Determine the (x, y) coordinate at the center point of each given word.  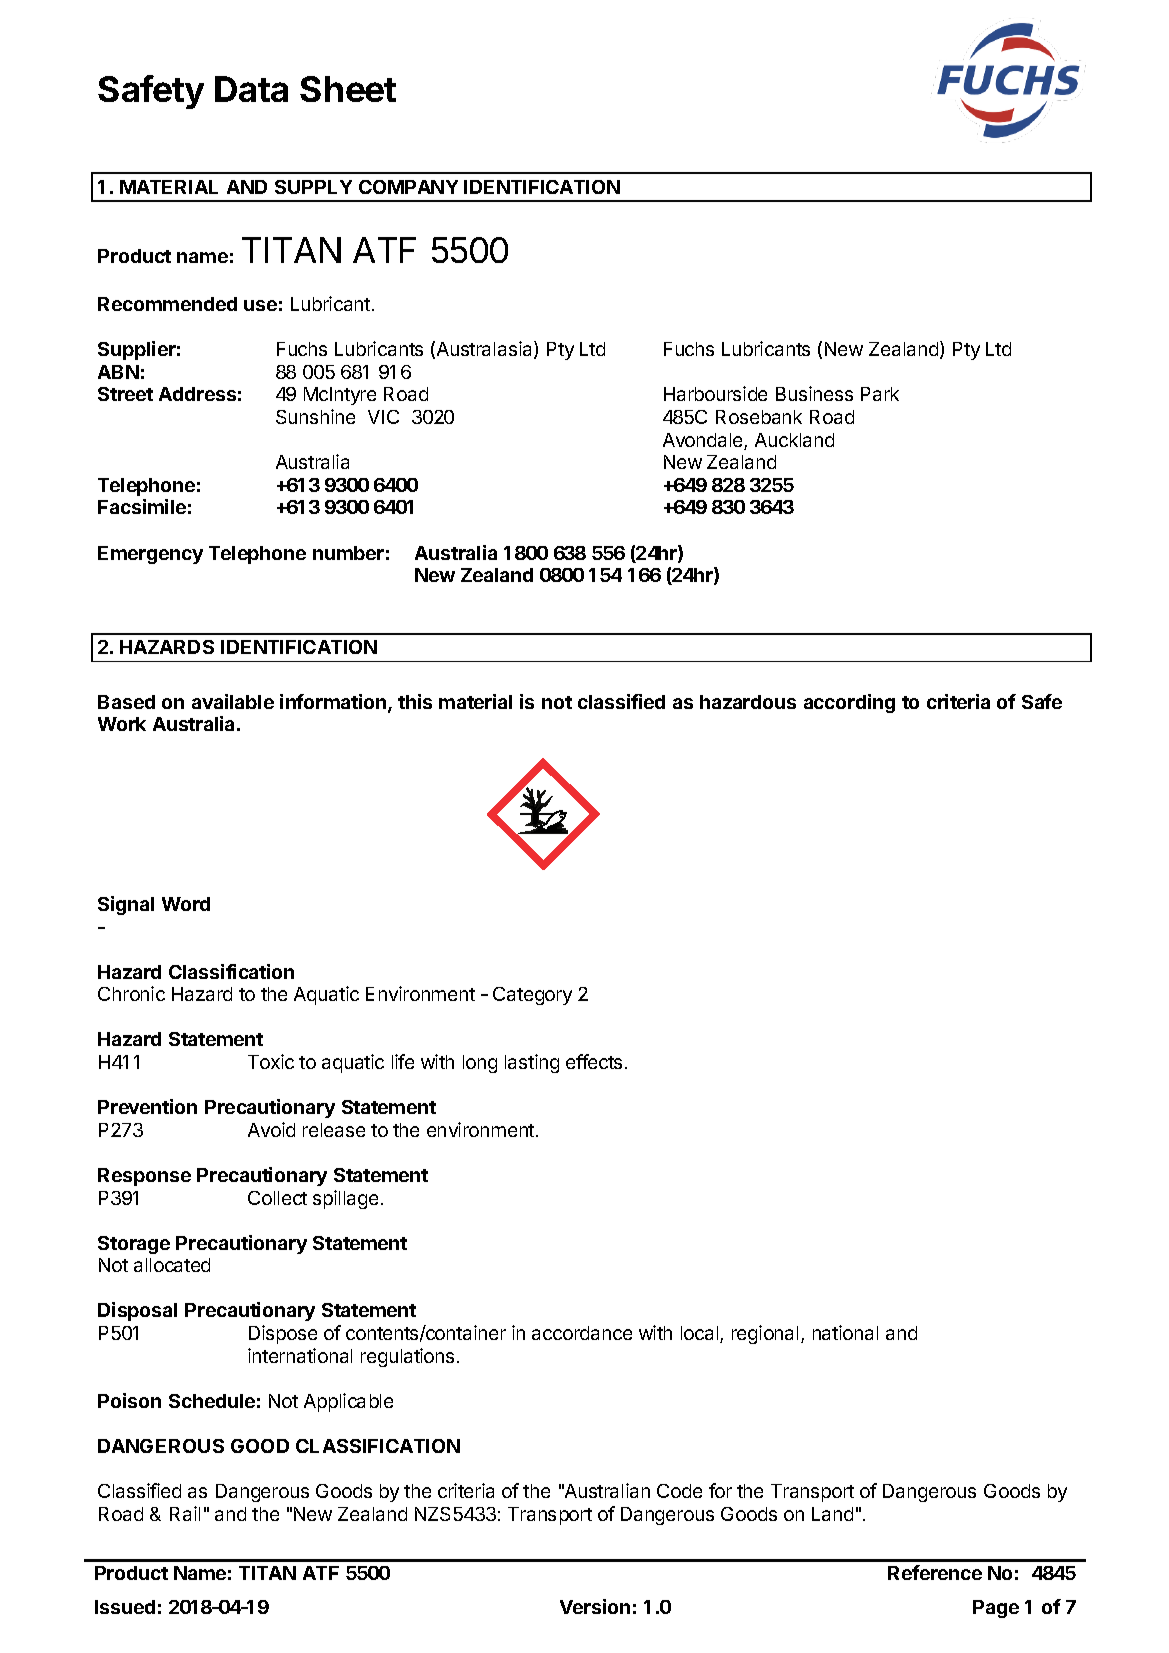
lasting (532, 1063)
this (415, 701)
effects (596, 1061)
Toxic (271, 1061)
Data (251, 89)
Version (595, 1606)
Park (880, 394)
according (849, 703)
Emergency (150, 555)
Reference (935, 1572)
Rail (185, 1513)
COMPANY (408, 187)
